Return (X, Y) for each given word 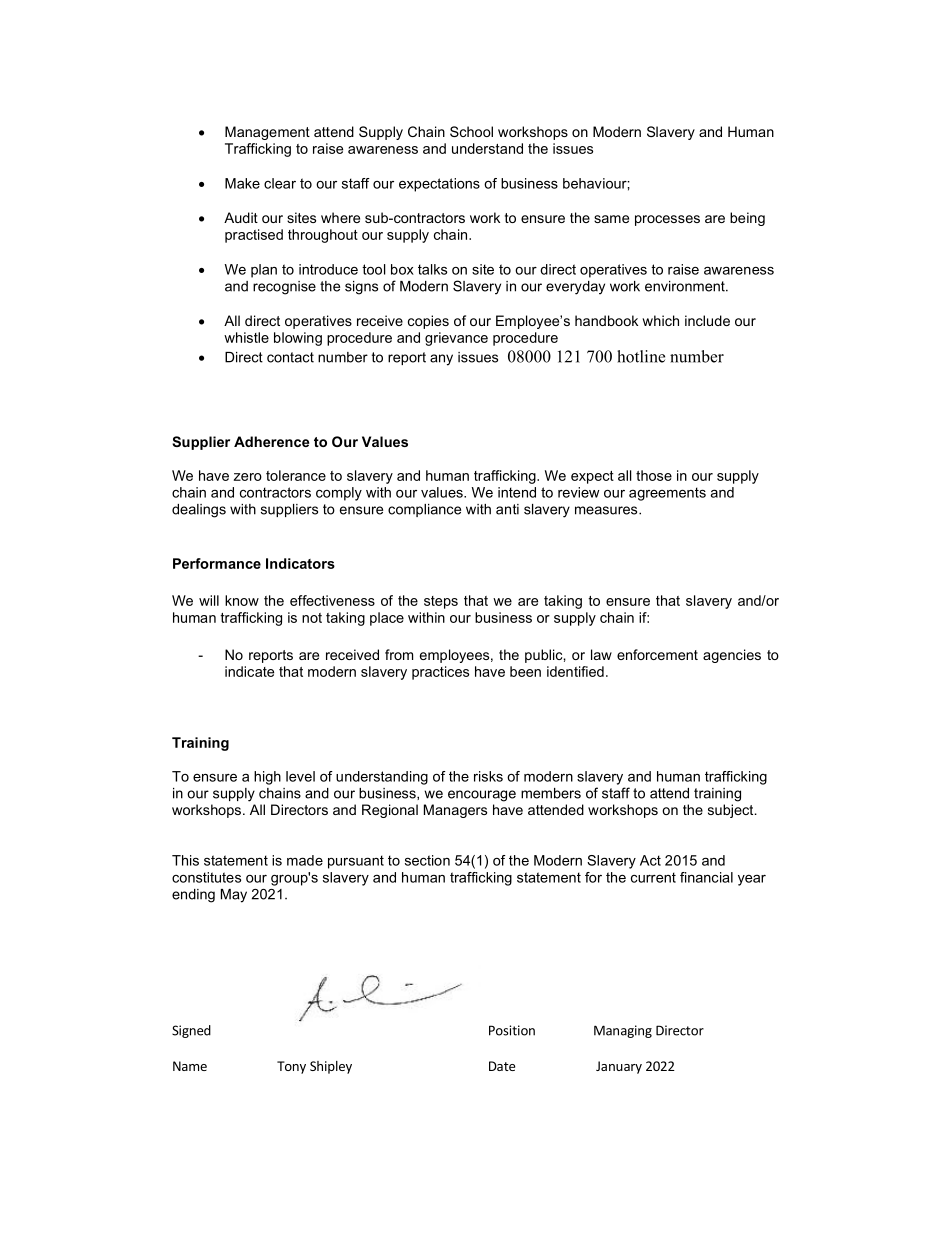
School (471, 131)
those (654, 475)
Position (512, 1030)
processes (667, 220)
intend (517, 492)
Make (242, 183)
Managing (623, 1031)
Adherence (271, 441)
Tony (291, 1067)
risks (488, 776)
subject (732, 811)
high (267, 778)
